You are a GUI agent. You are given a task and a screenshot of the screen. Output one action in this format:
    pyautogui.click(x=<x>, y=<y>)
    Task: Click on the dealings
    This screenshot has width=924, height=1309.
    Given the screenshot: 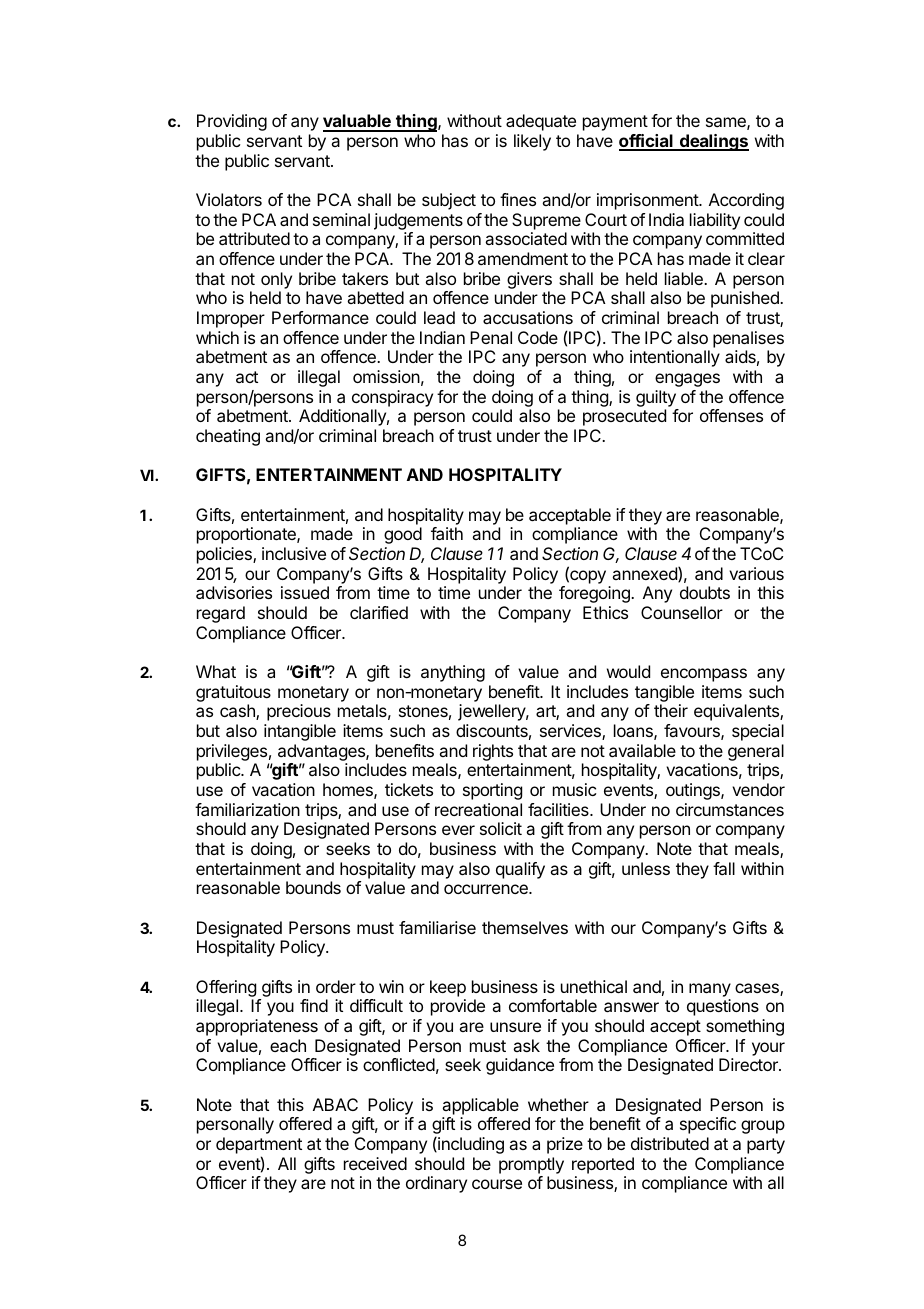 What is the action you would take?
    pyautogui.click(x=713, y=142)
